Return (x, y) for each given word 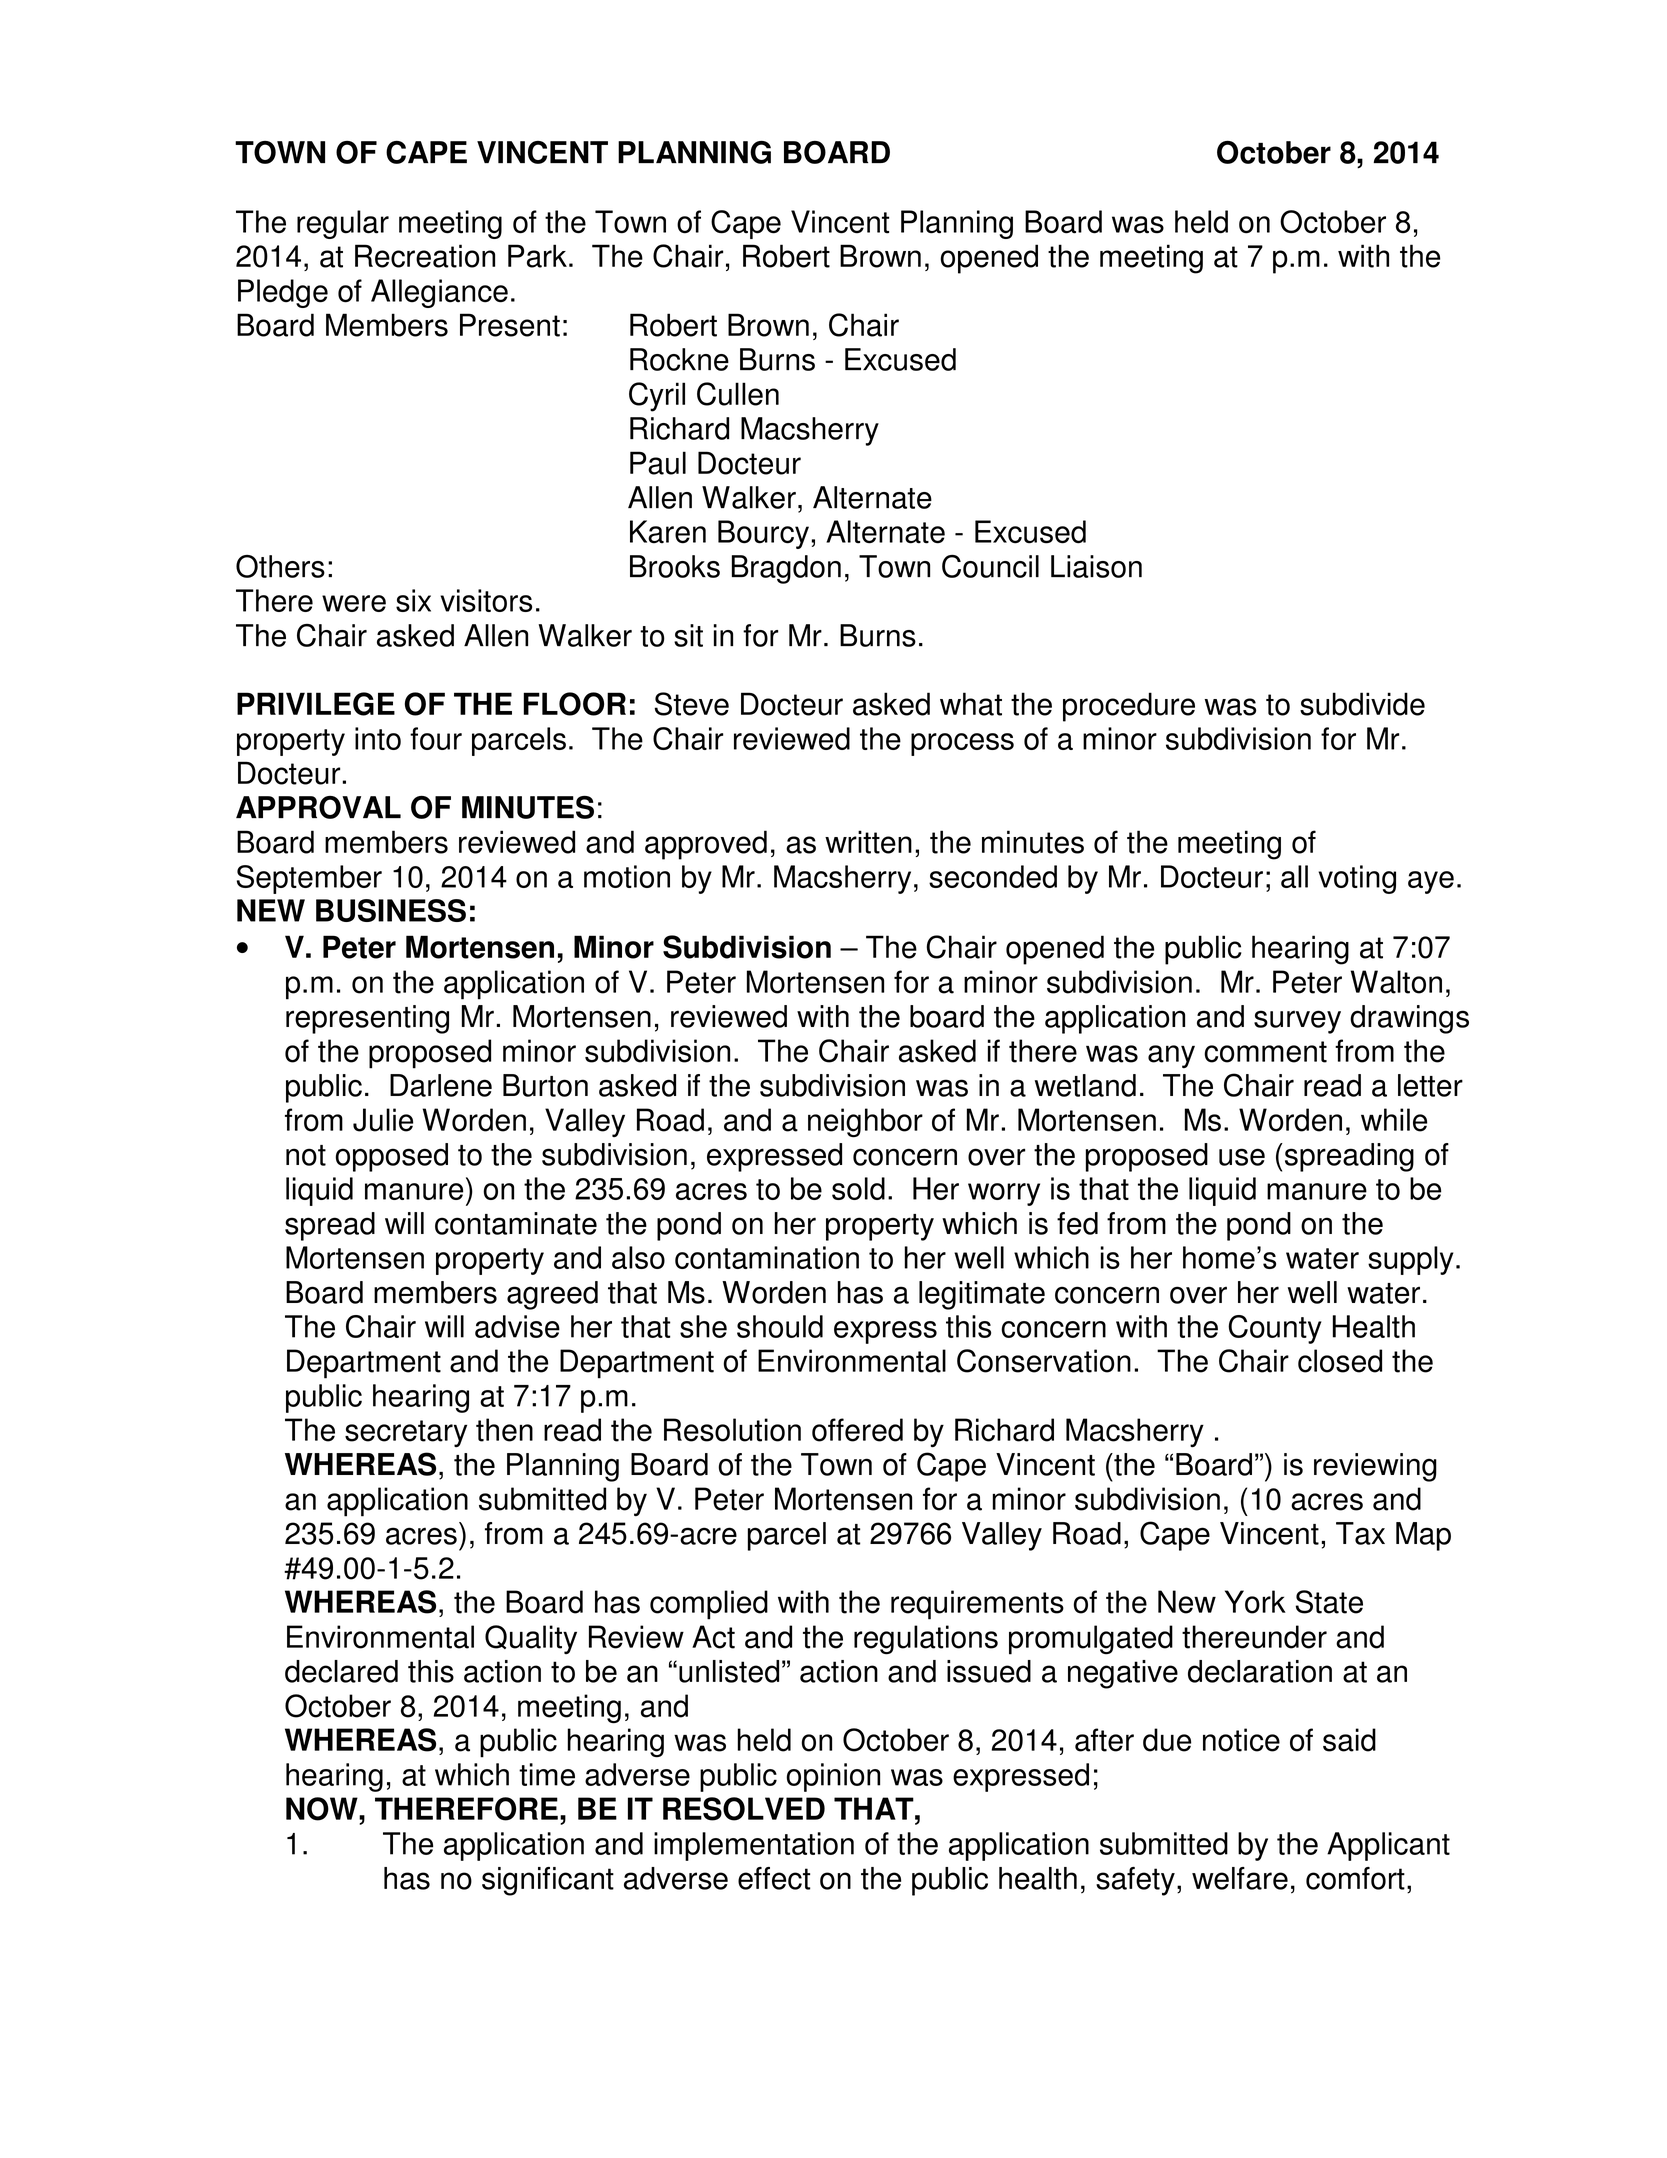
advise (517, 1326)
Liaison (1096, 566)
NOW (323, 1809)
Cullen (738, 394)
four (436, 738)
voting (1357, 879)
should (780, 1326)
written (868, 842)
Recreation (425, 256)
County (1275, 1329)
